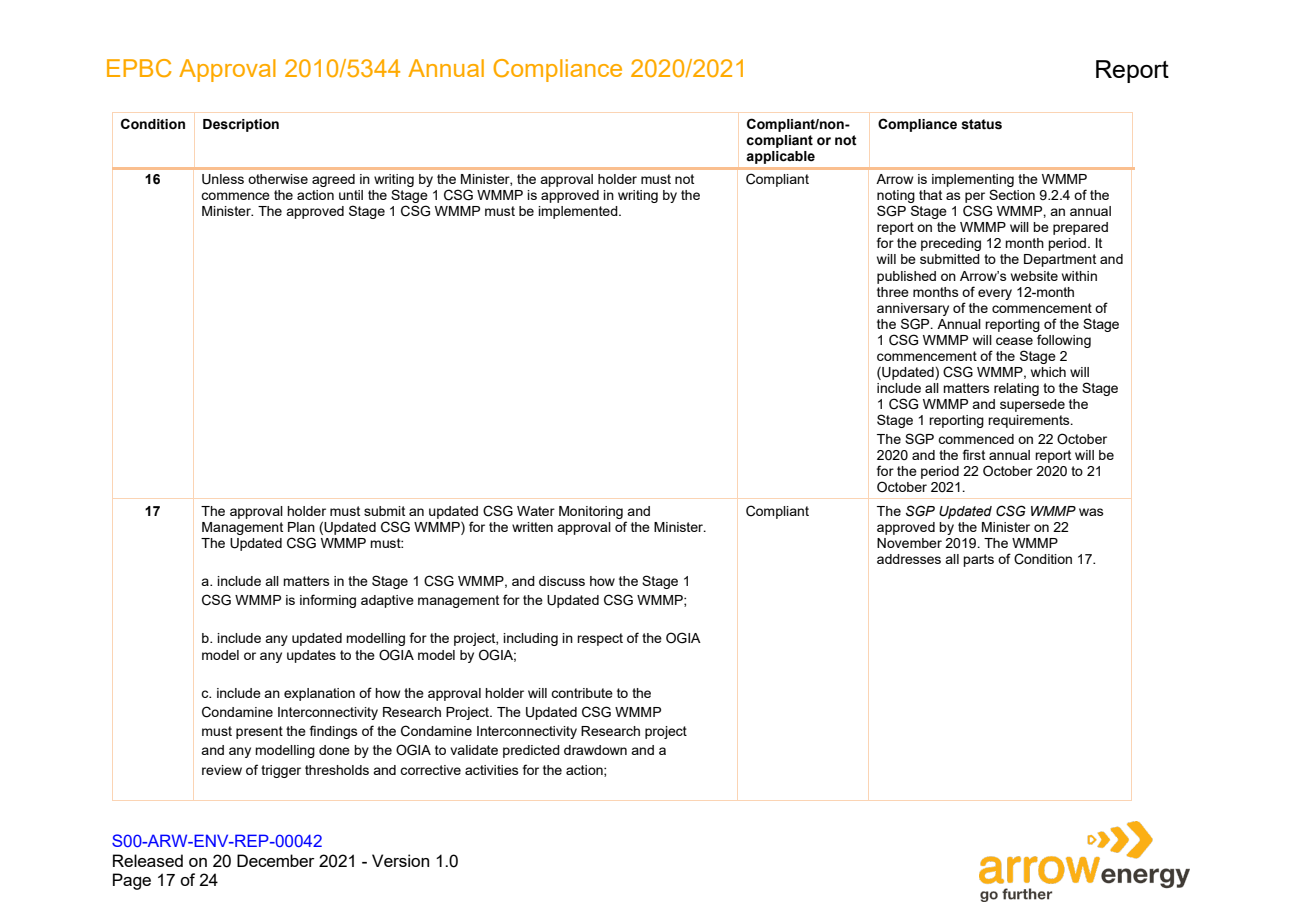 The height and width of the screenshot is (924, 1308). Describe the element at coordinates (276, 860) in the screenshot. I see `December` at that location.
